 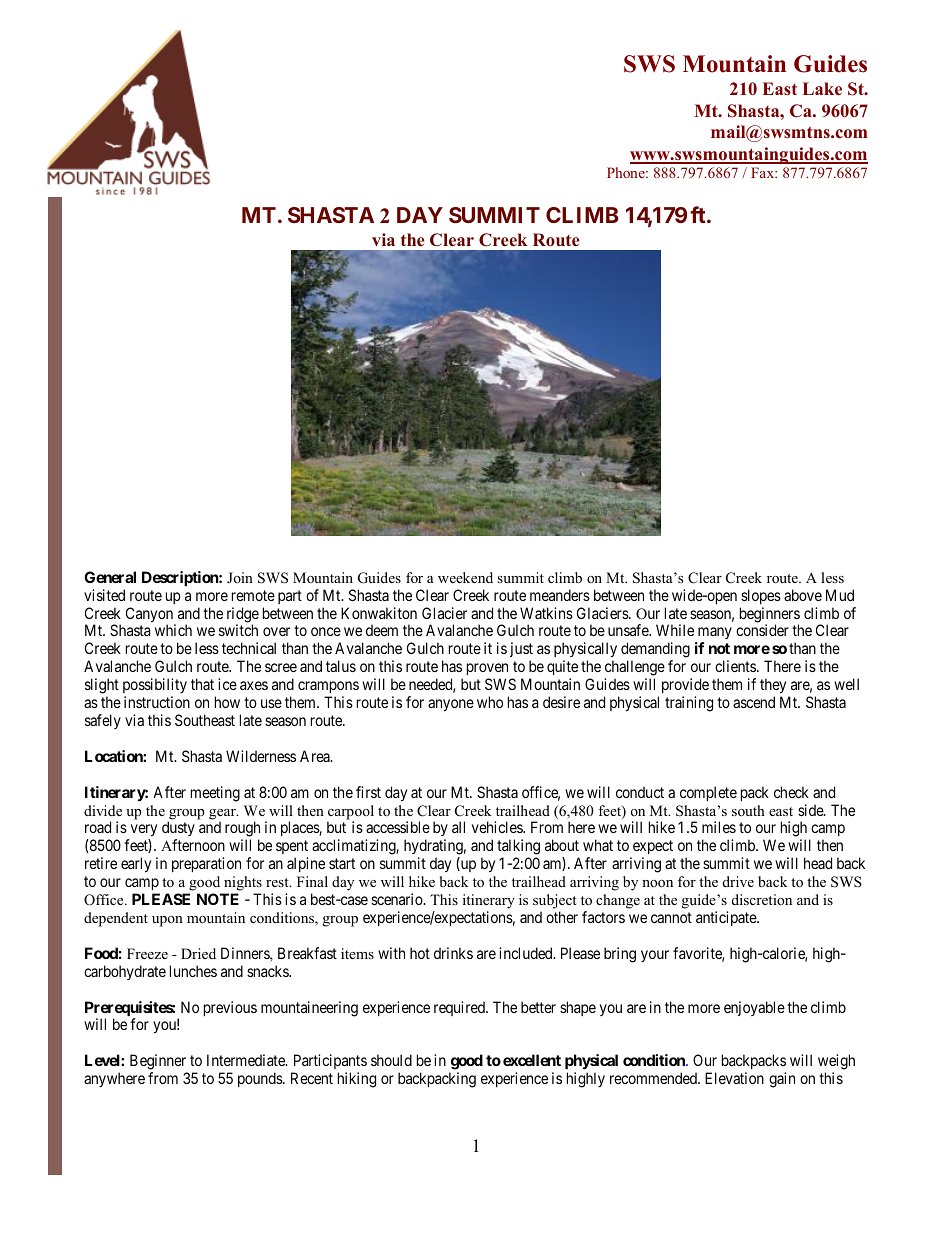 What do you see at coordinates (761, 596) in the screenshot?
I see `slopes` at bounding box center [761, 596].
